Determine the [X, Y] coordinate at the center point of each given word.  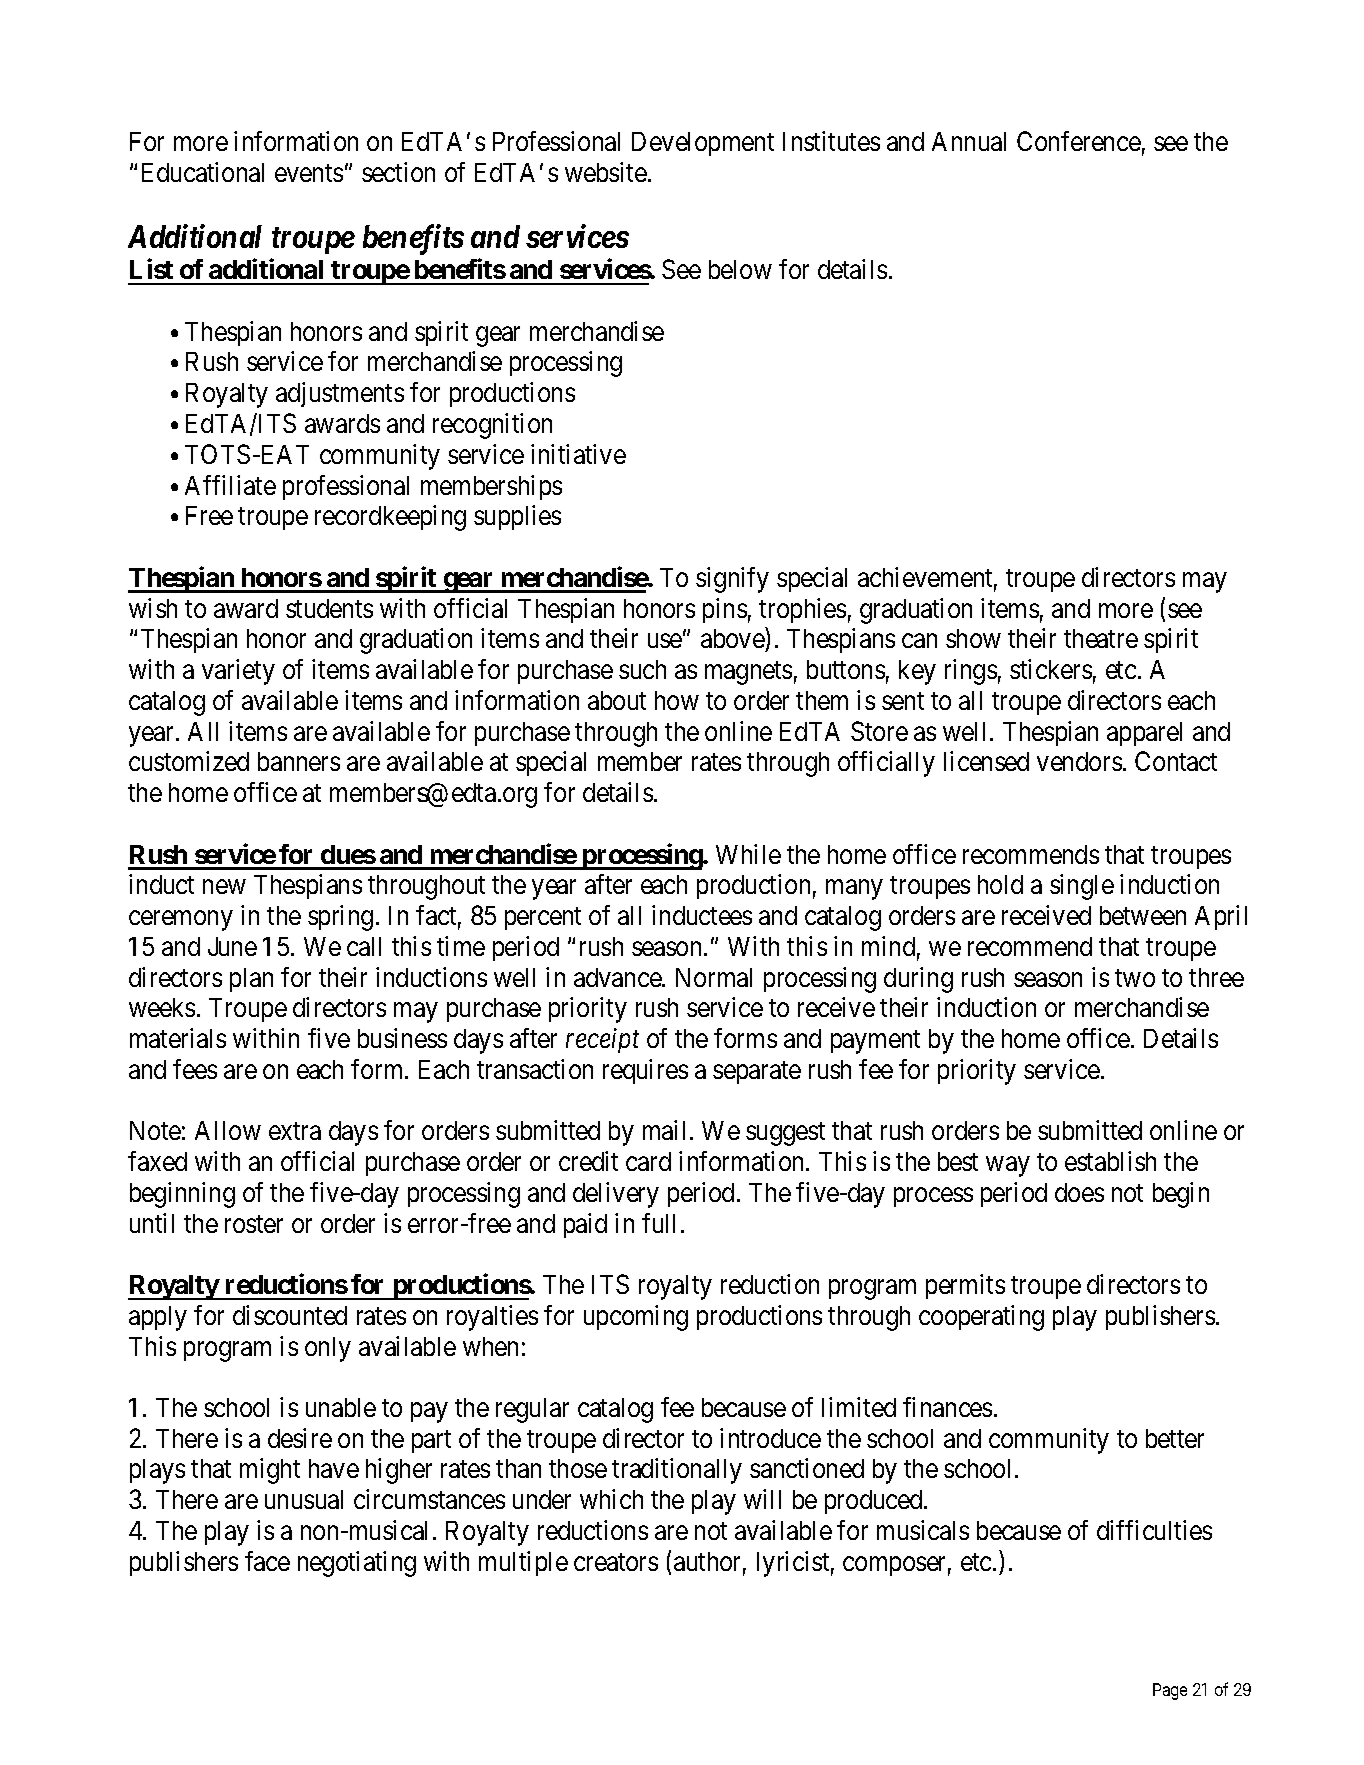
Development [703, 144]
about [617, 700]
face [267, 1561]
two [1135, 978]
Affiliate [230, 485]
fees [195, 1069]
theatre [1101, 638]
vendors [1079, 761]
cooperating [981, 1318]
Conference [1079, 141]
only [328, 1349]
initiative [578, 454]
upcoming [636, 1318]
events [309, 173]
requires [645, 1071]
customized [189, 761]
